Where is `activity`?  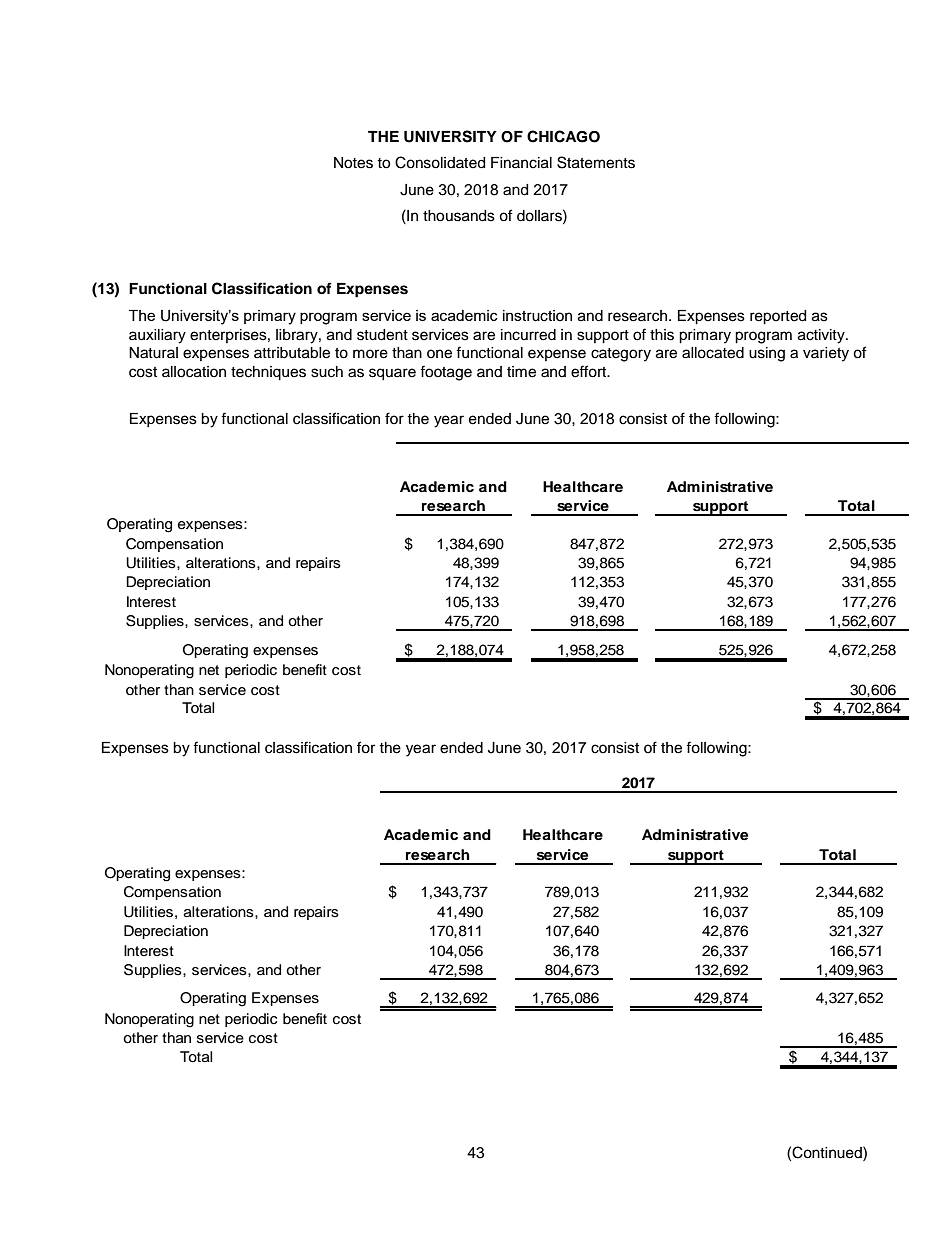
activity is located at coordinates (822, 336).
